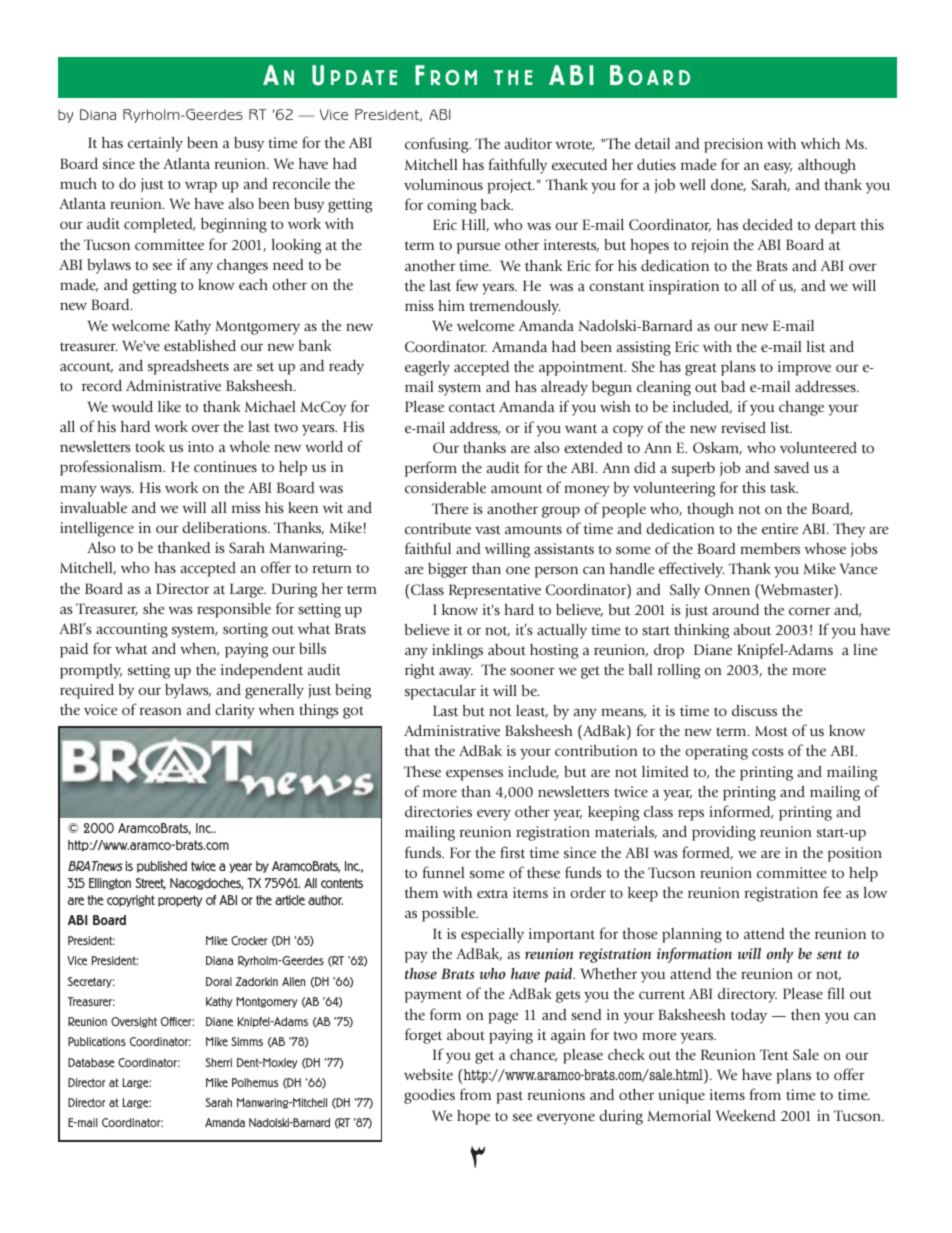 The image size is (952, 1233). Describe the element at coordinates (767, 751) in the document. I see `costs` at that location.
